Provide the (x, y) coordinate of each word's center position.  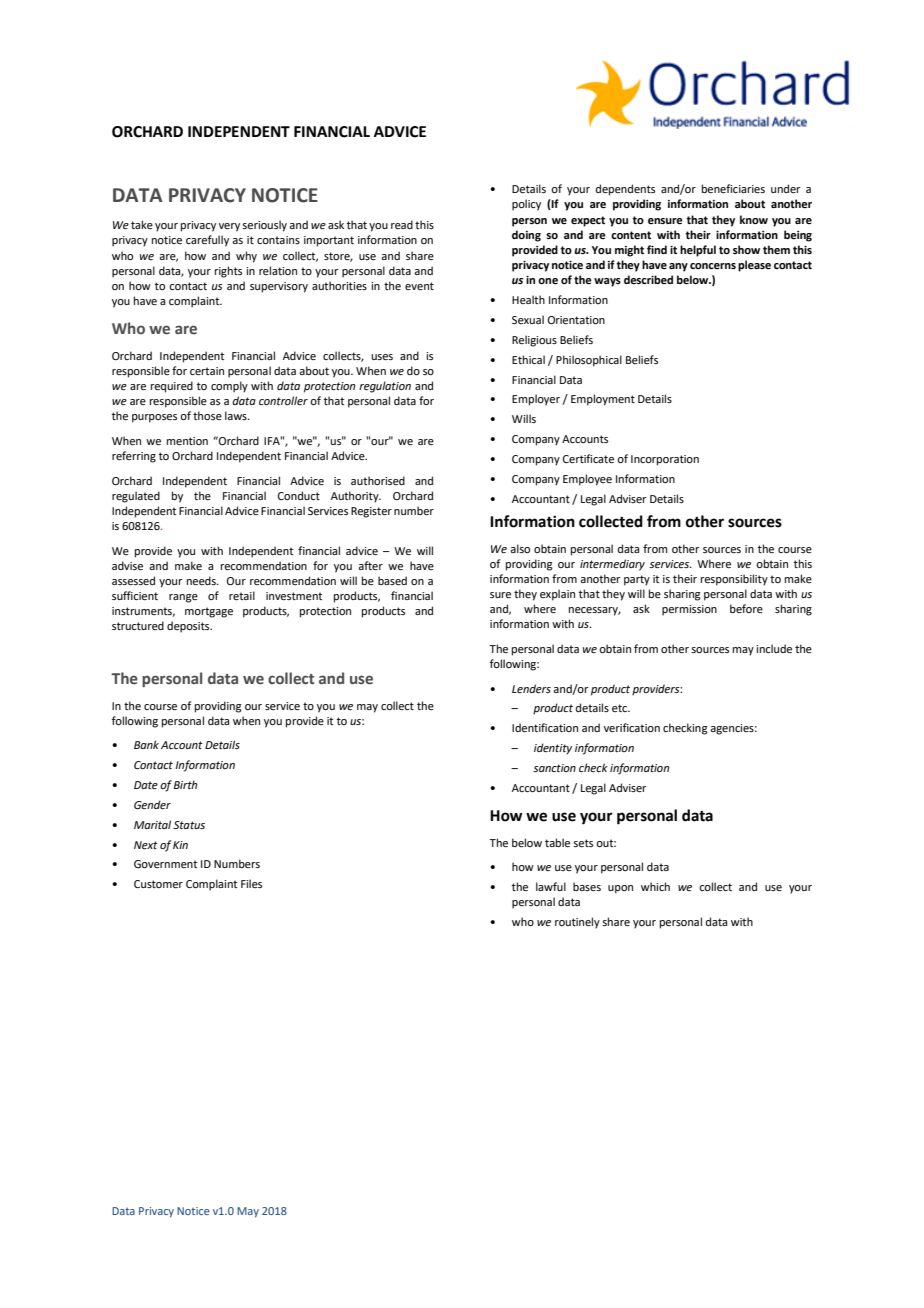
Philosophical (589, 361)
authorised (378, 480)
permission (689, 610)
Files (251, 883)
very (229, 227)
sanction (554, 768)
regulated (136, 497)
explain (557, 595)
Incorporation (665, 460)
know (754, 219)
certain (207, 371)
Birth (185, 784)
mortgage (209, 612)
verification (632, 727)
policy (526, 205)
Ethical (528, 359)
